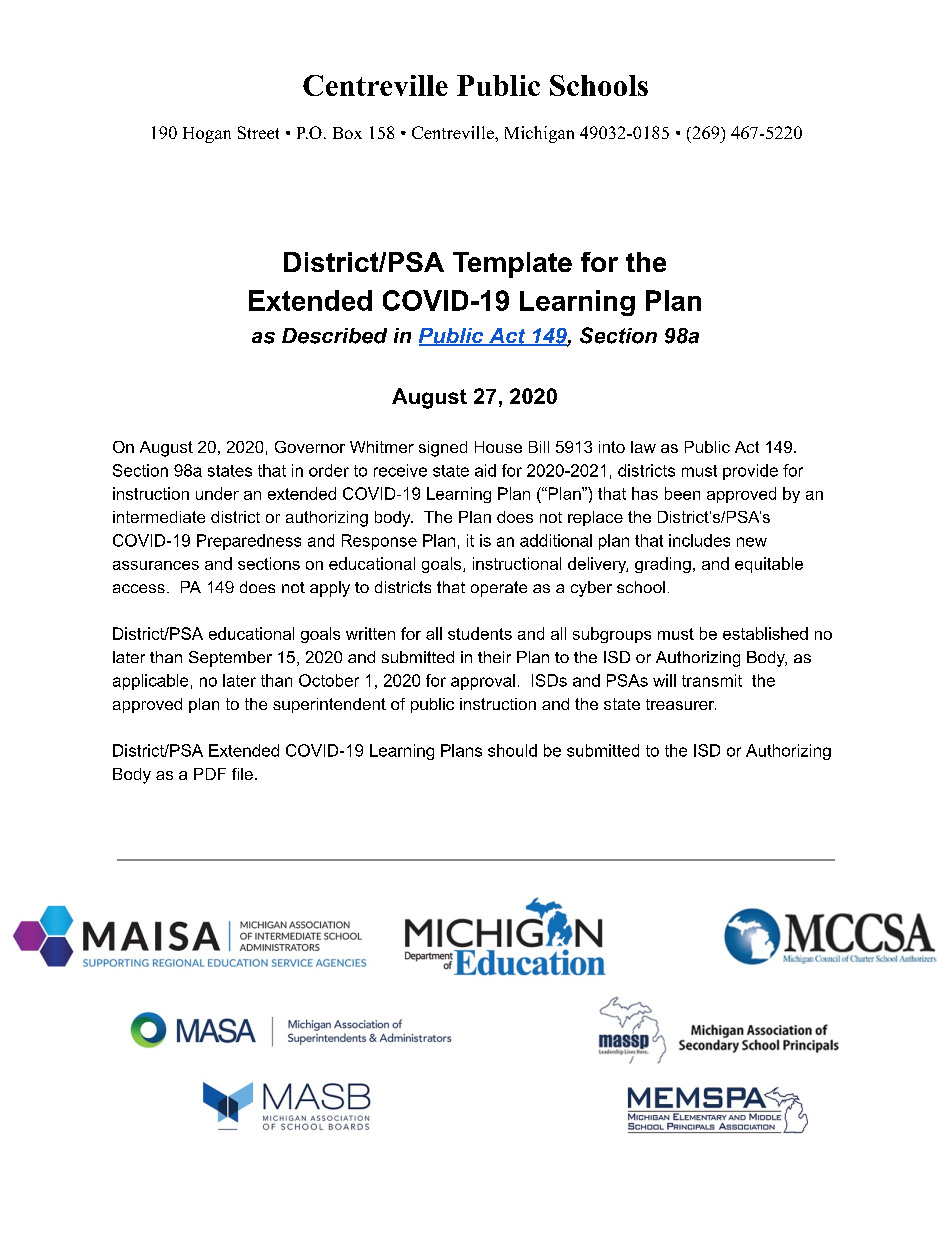 Image resolution: width=952 pixels, height=1233 pixels. I want to click on Michigan, so click(539, 134).
